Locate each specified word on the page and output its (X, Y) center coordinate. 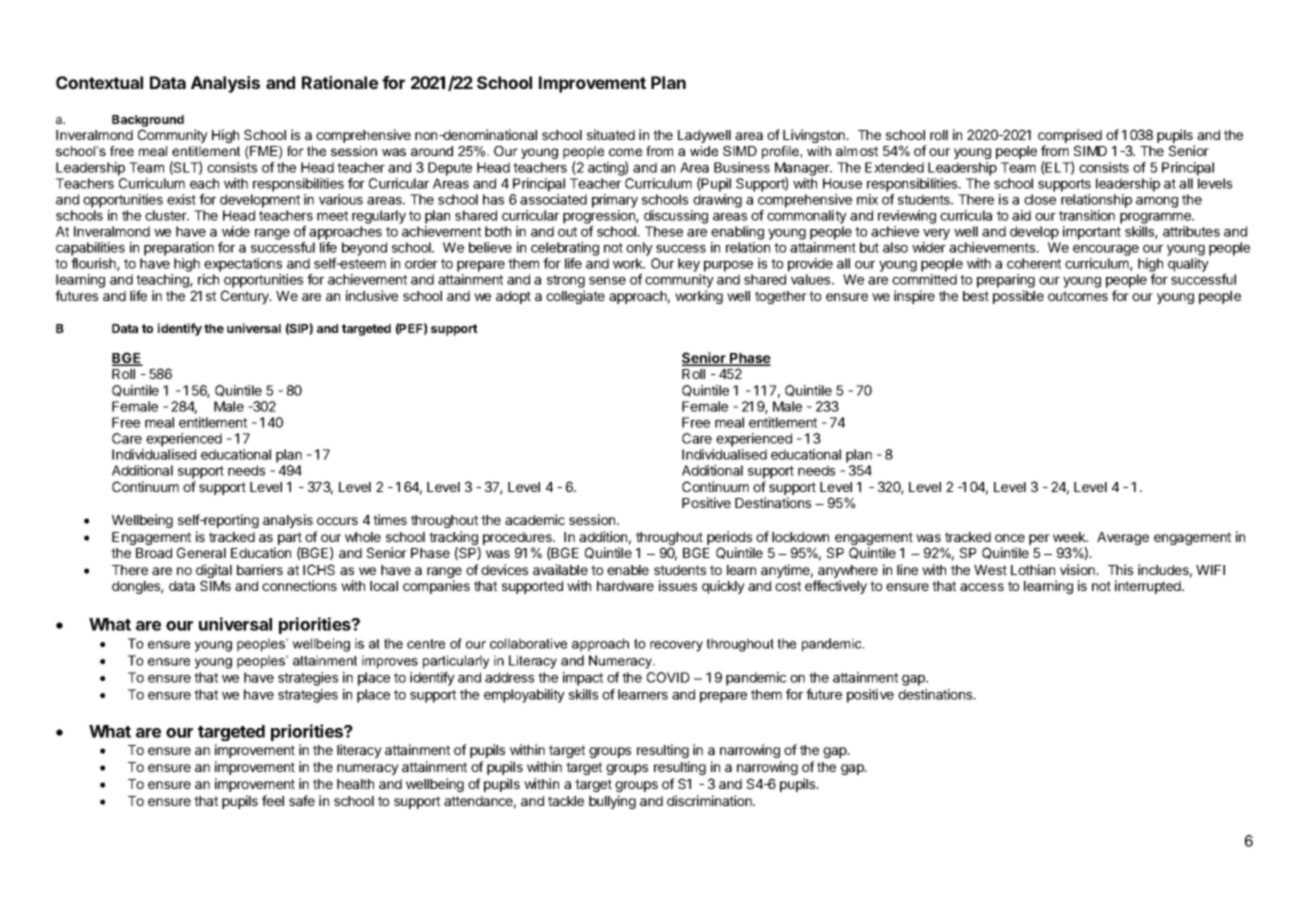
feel (273, 800)
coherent (1034, 263)
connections (299, 585)
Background (148, 121)
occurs (337, 521)
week (1070, 537)
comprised (1070, 137)
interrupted (1149, 587)
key (689, 265)
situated (611, 134)
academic (535, 519)
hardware (625, 586)
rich (208, 279)
